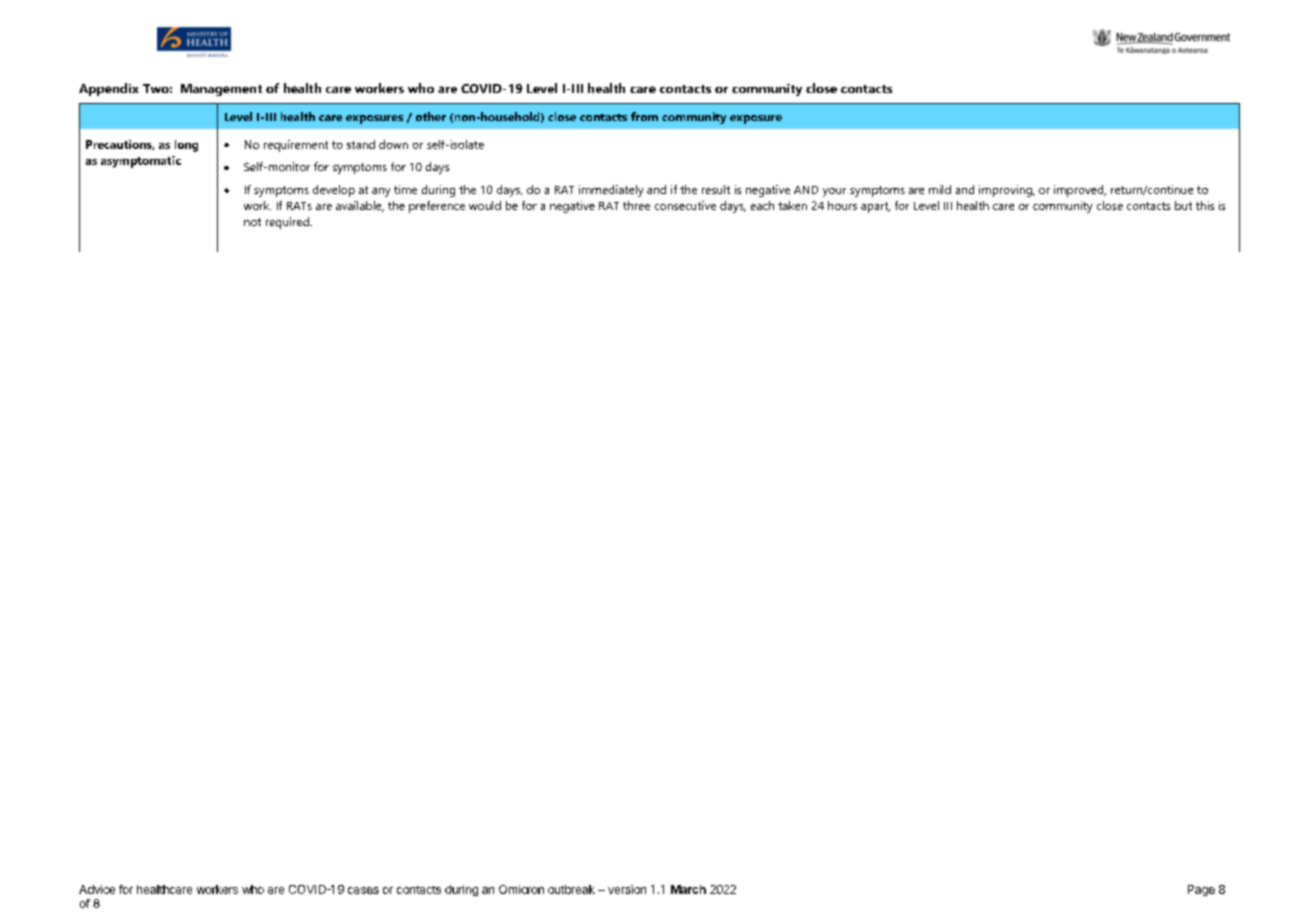 The image size is (1308, 924). I want to click on version, so click(627, 889).
